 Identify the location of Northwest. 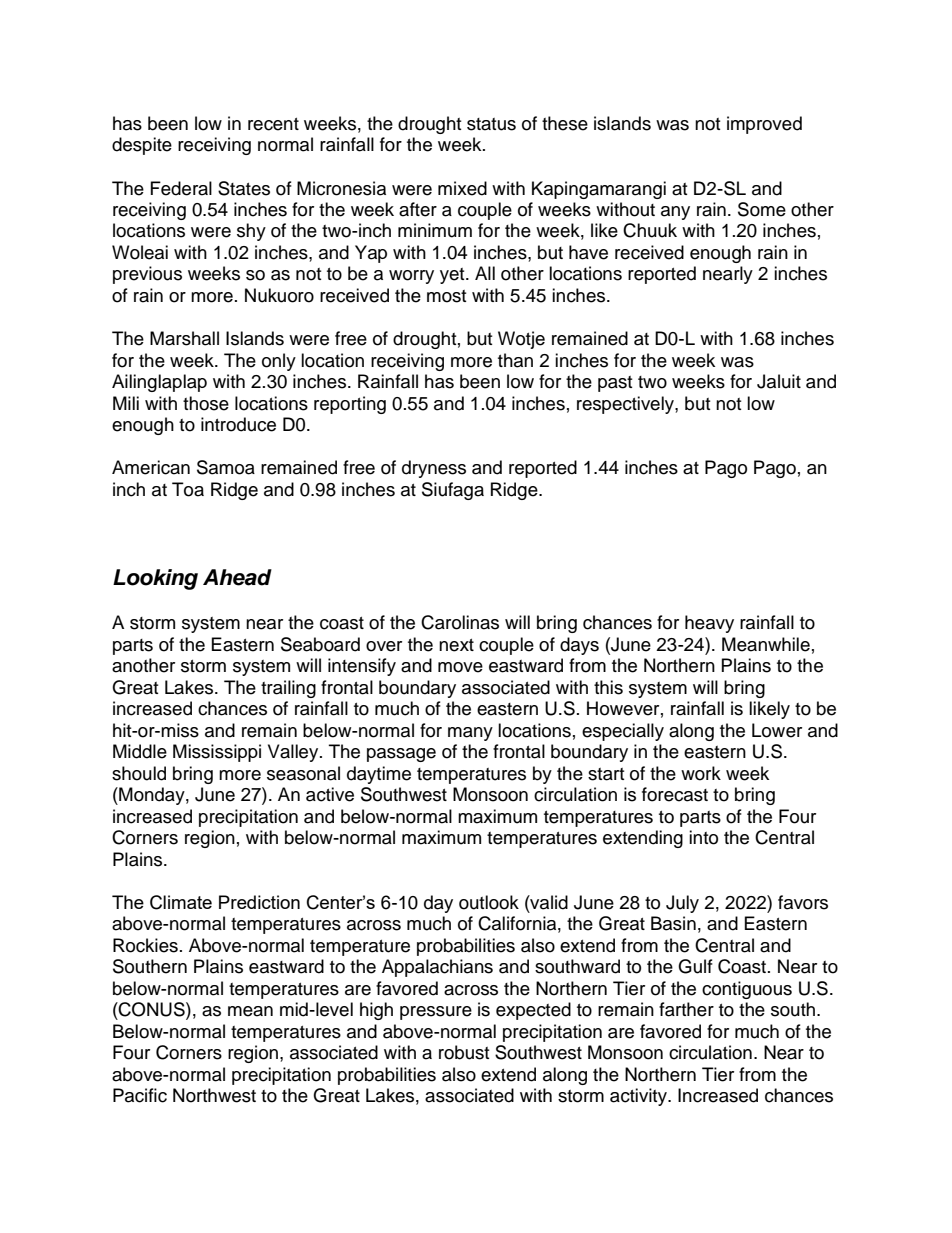
(214, 1095).
